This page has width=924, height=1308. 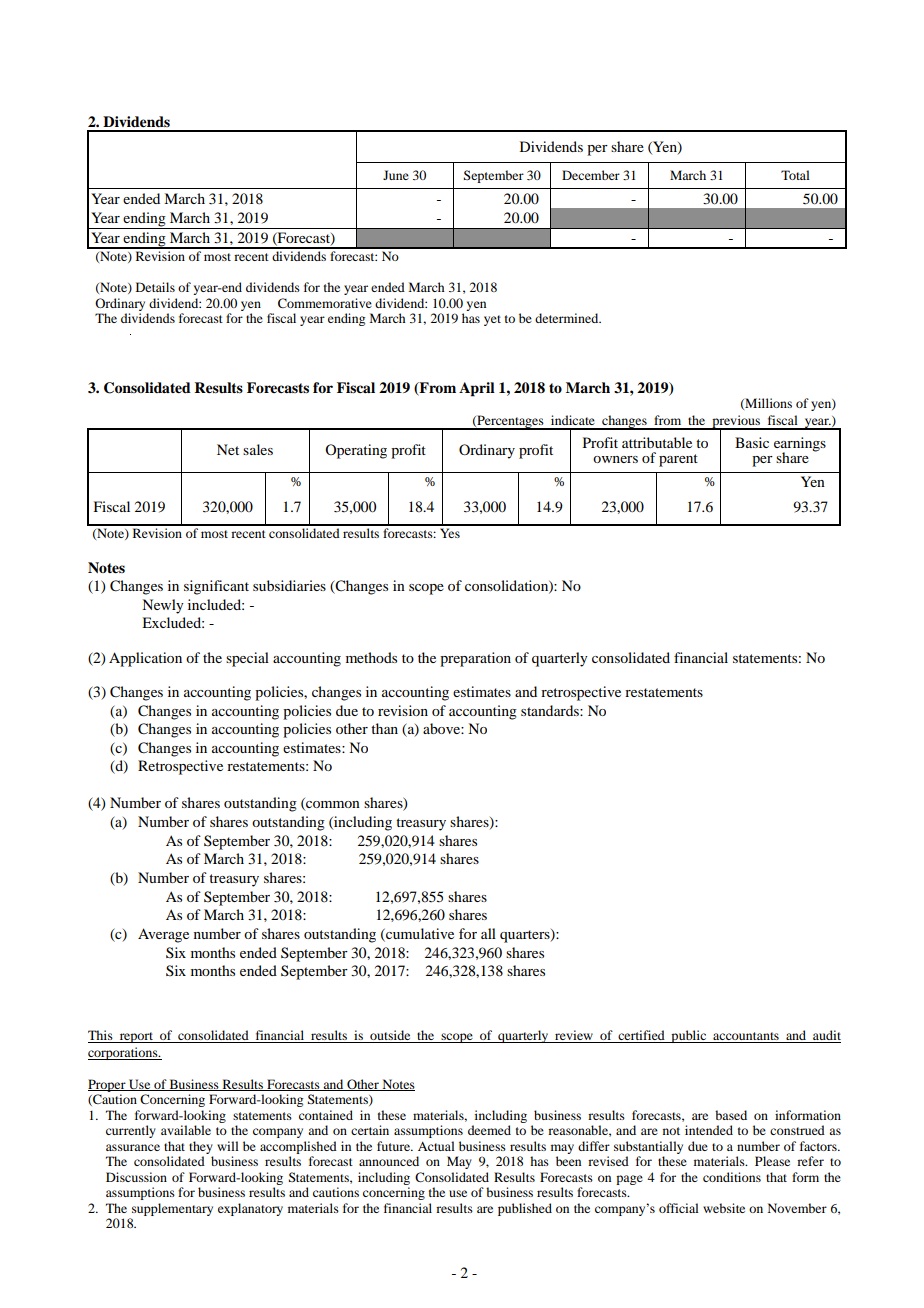 What do you see at coordinates (477, 389) in the page?
I see `April` at bounding box center [477, 389].
